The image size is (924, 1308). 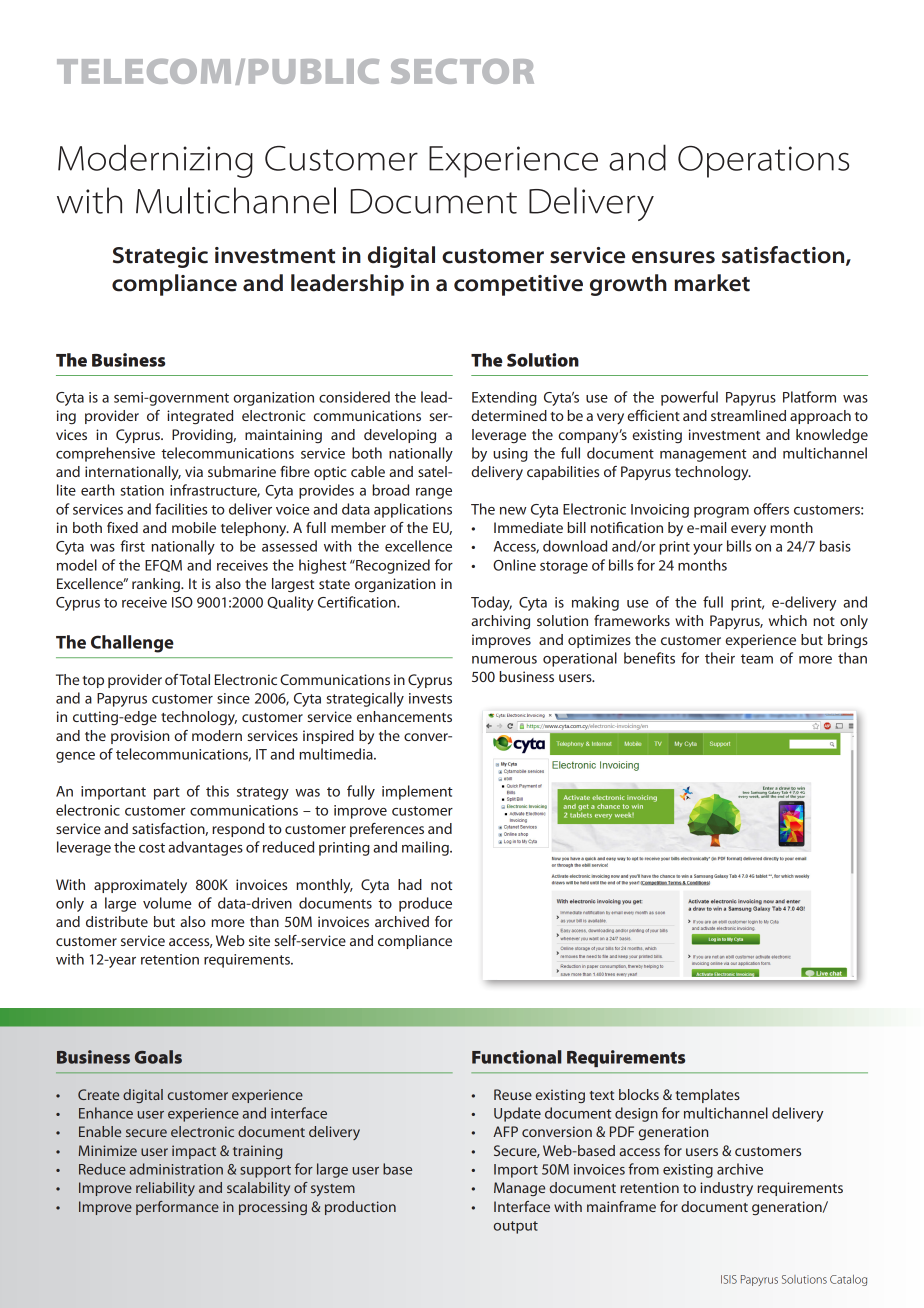 I want to click on output, so click(x=516, y=1227).
